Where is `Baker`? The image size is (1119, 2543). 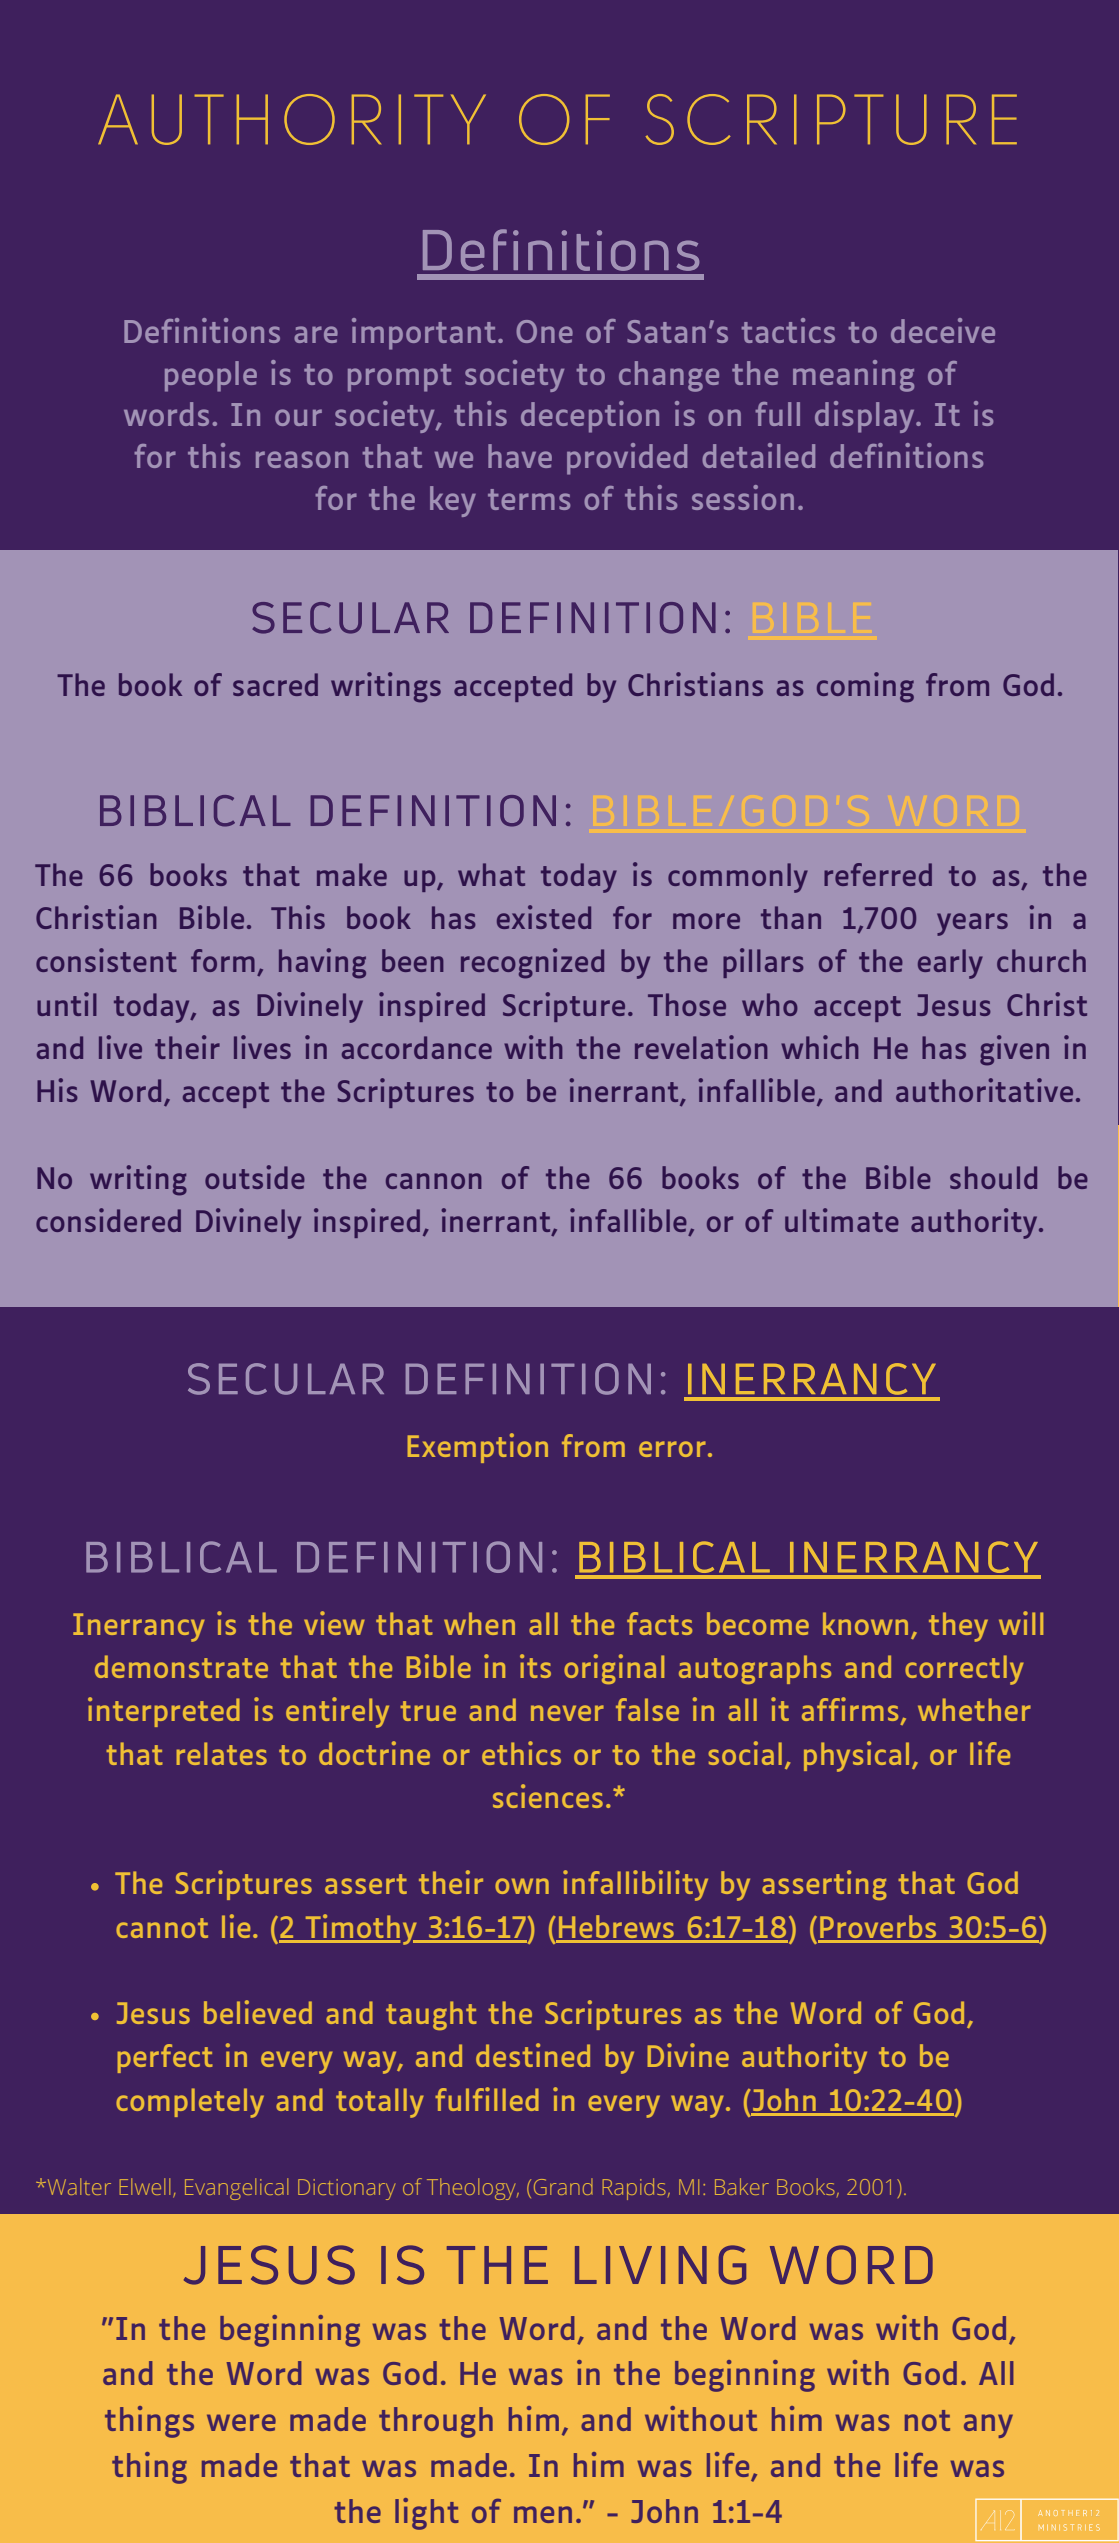 Baker is located at coordinates (742, 2186).
